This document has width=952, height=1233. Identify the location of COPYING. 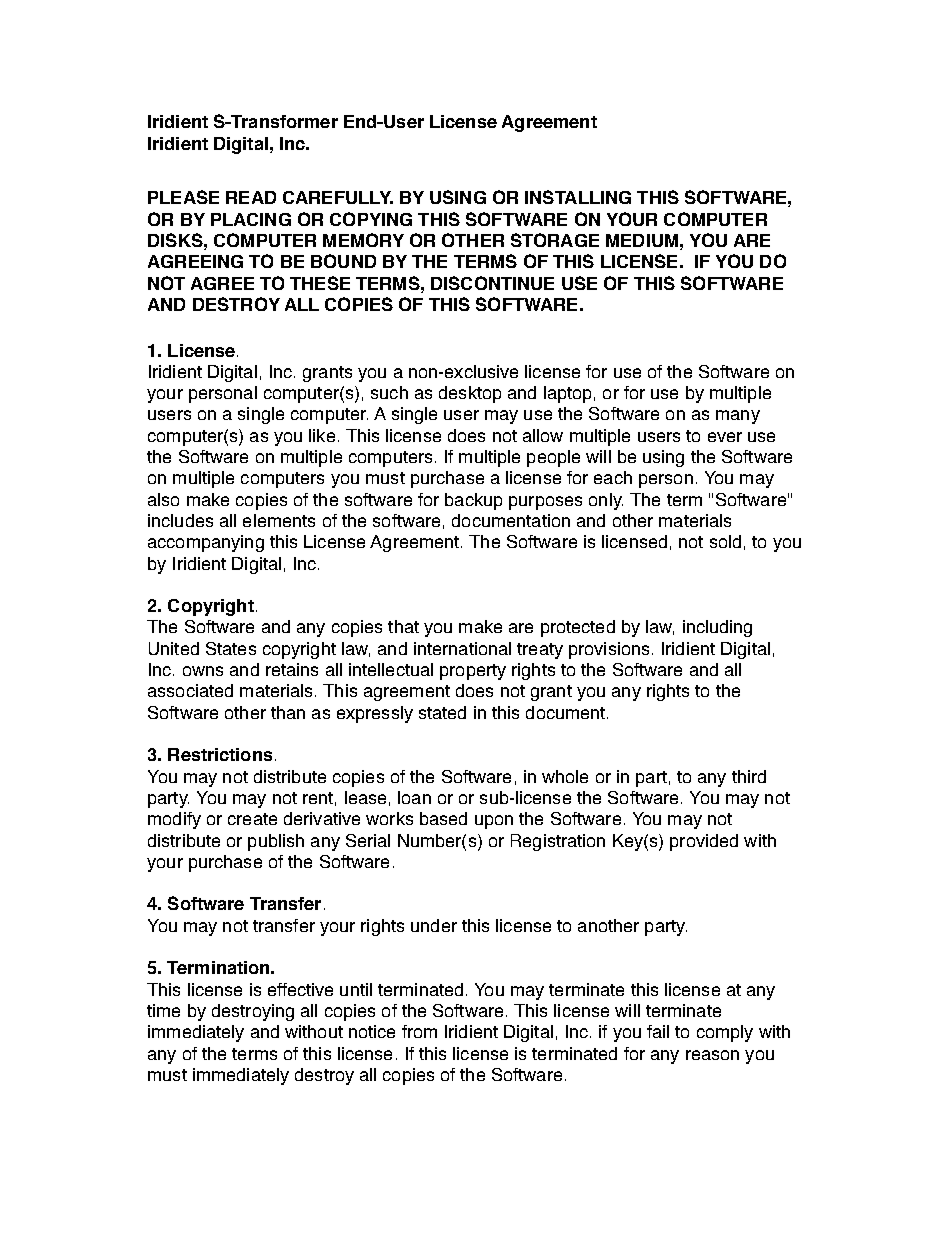
(371, 219).
